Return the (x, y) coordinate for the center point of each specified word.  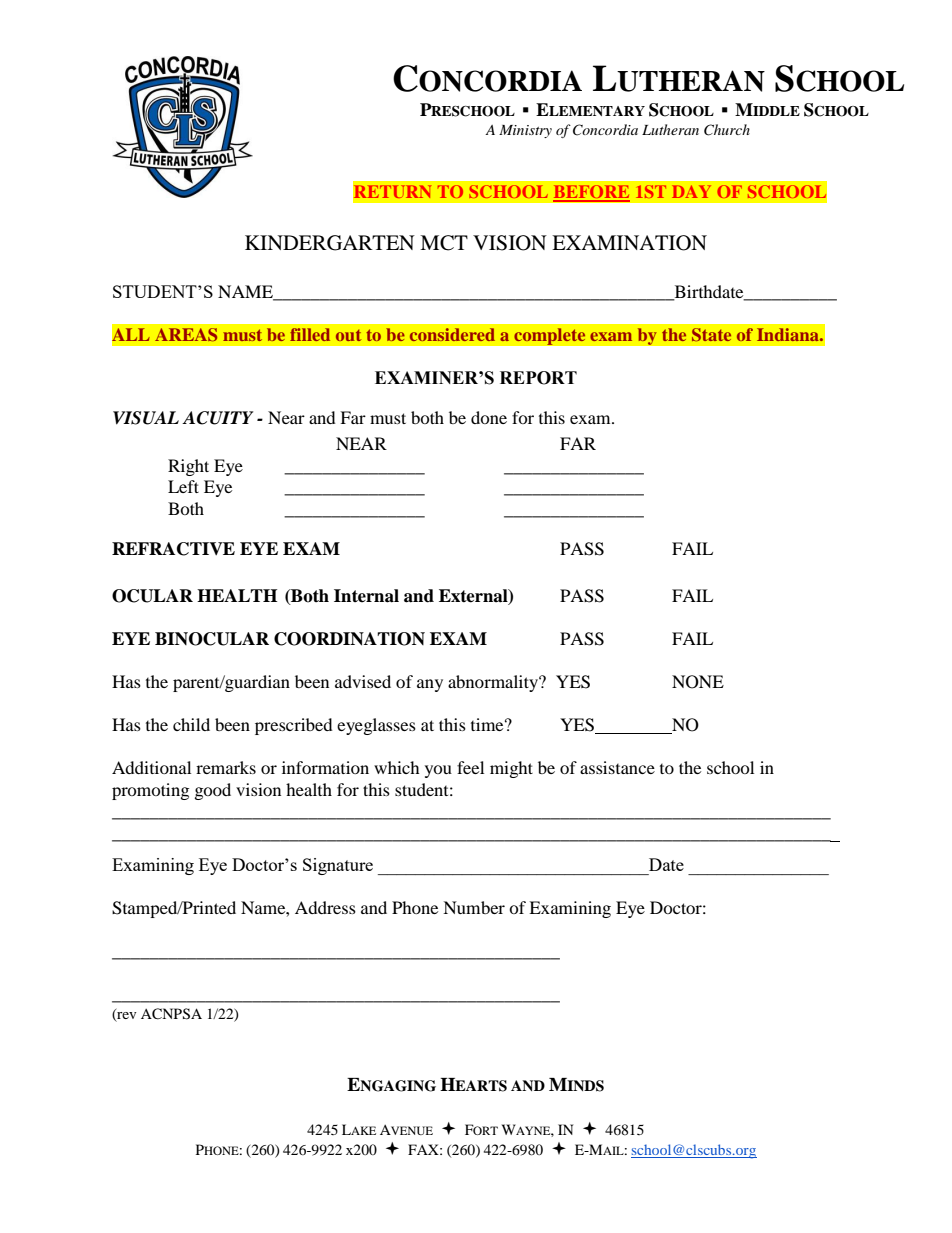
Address (325, 907)
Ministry (525, 131)
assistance (617, 767)
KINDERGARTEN (330, 243)
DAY (691, 191)
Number (474, 907)
